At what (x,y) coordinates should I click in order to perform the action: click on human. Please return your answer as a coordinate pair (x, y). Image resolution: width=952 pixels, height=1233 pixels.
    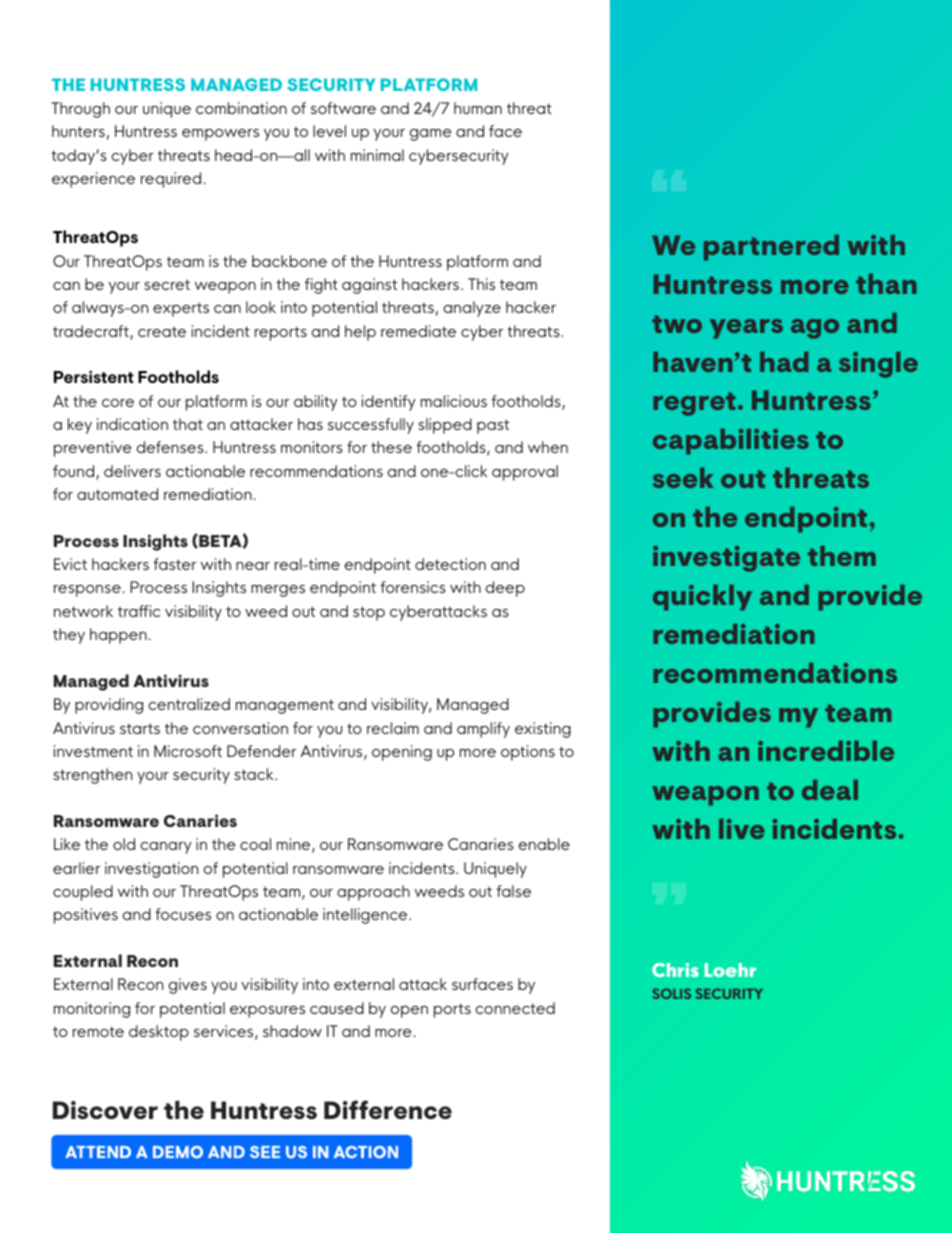
    Looking at the image, I should click on (478, 108).
